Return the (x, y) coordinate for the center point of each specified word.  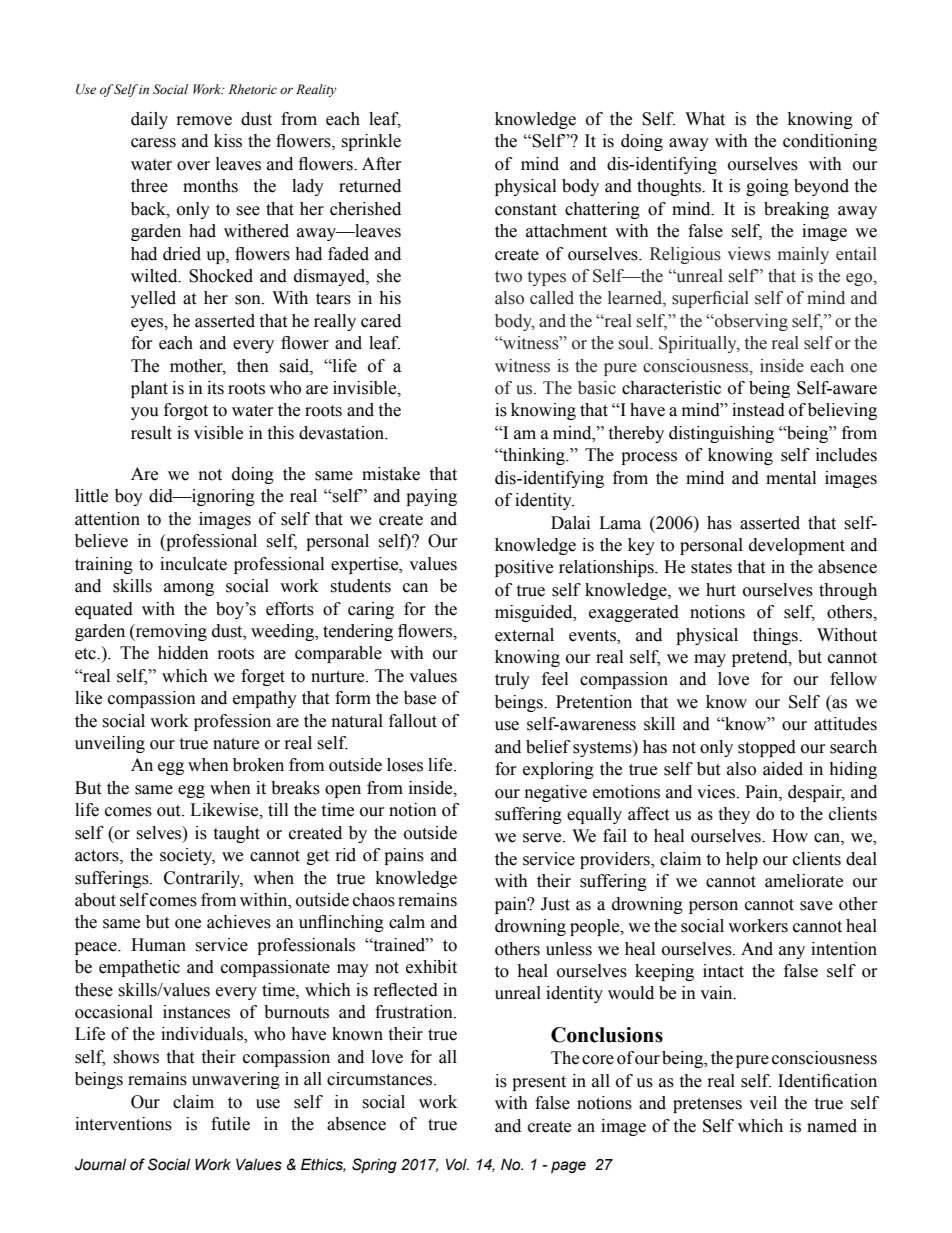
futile (230, 1124)
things (776, 636)
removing (170, 632)
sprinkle (371, 142)
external (524, 635)
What (705, 119)
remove (204, 121)
